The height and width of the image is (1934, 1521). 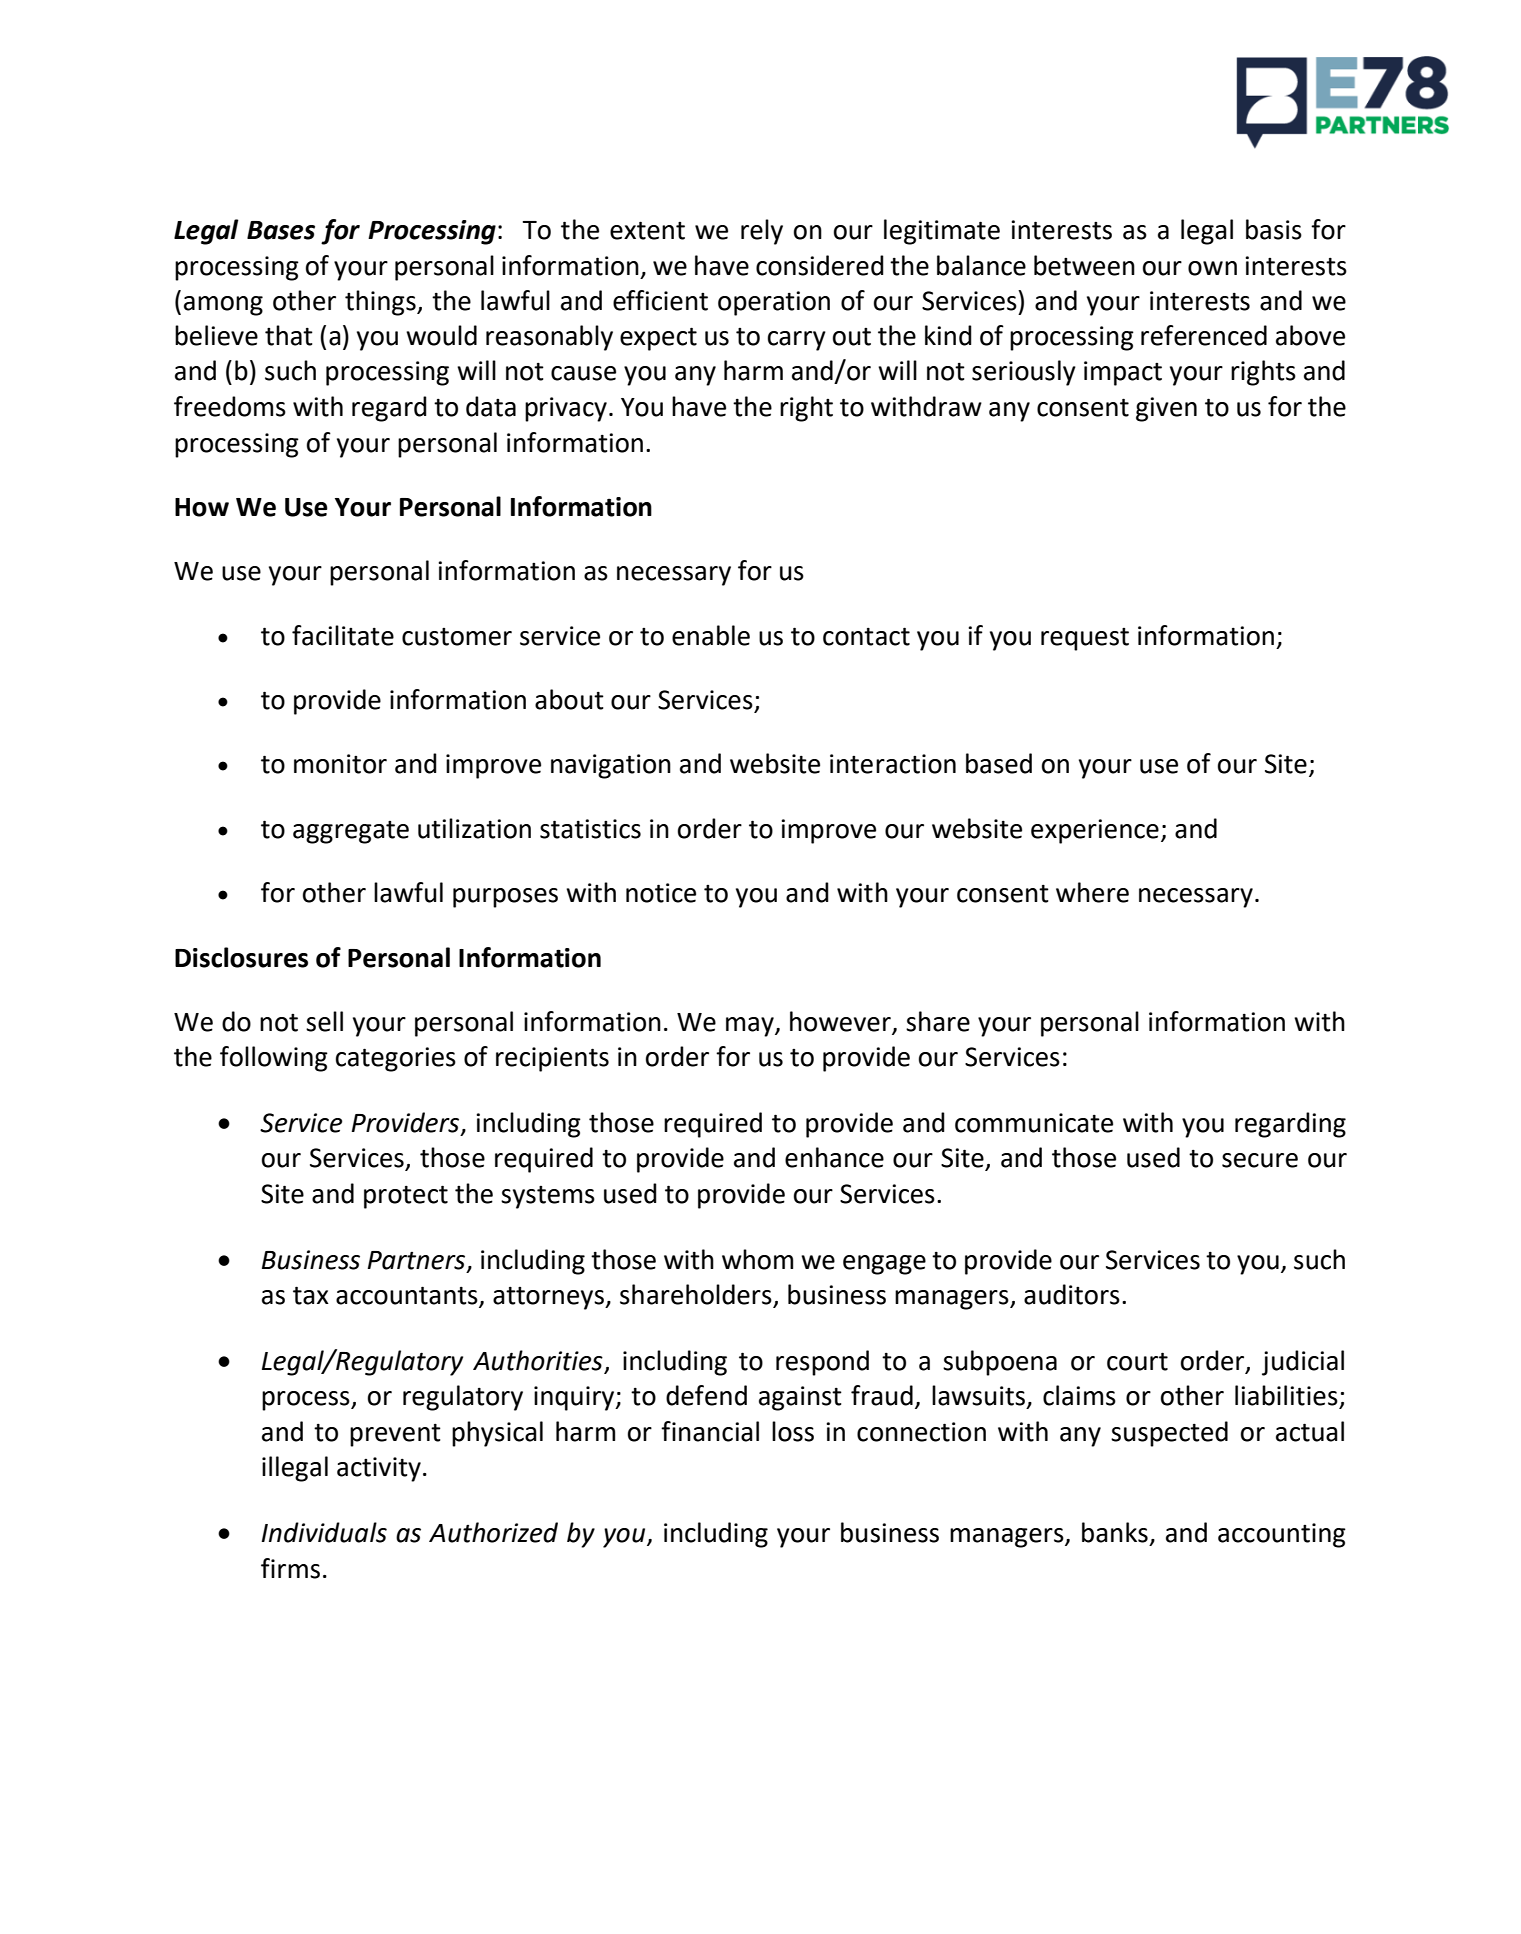 What do you see at coordinates (324, 1532) in the image?
I see `Individuals` at bounding box center [324, 1532].
